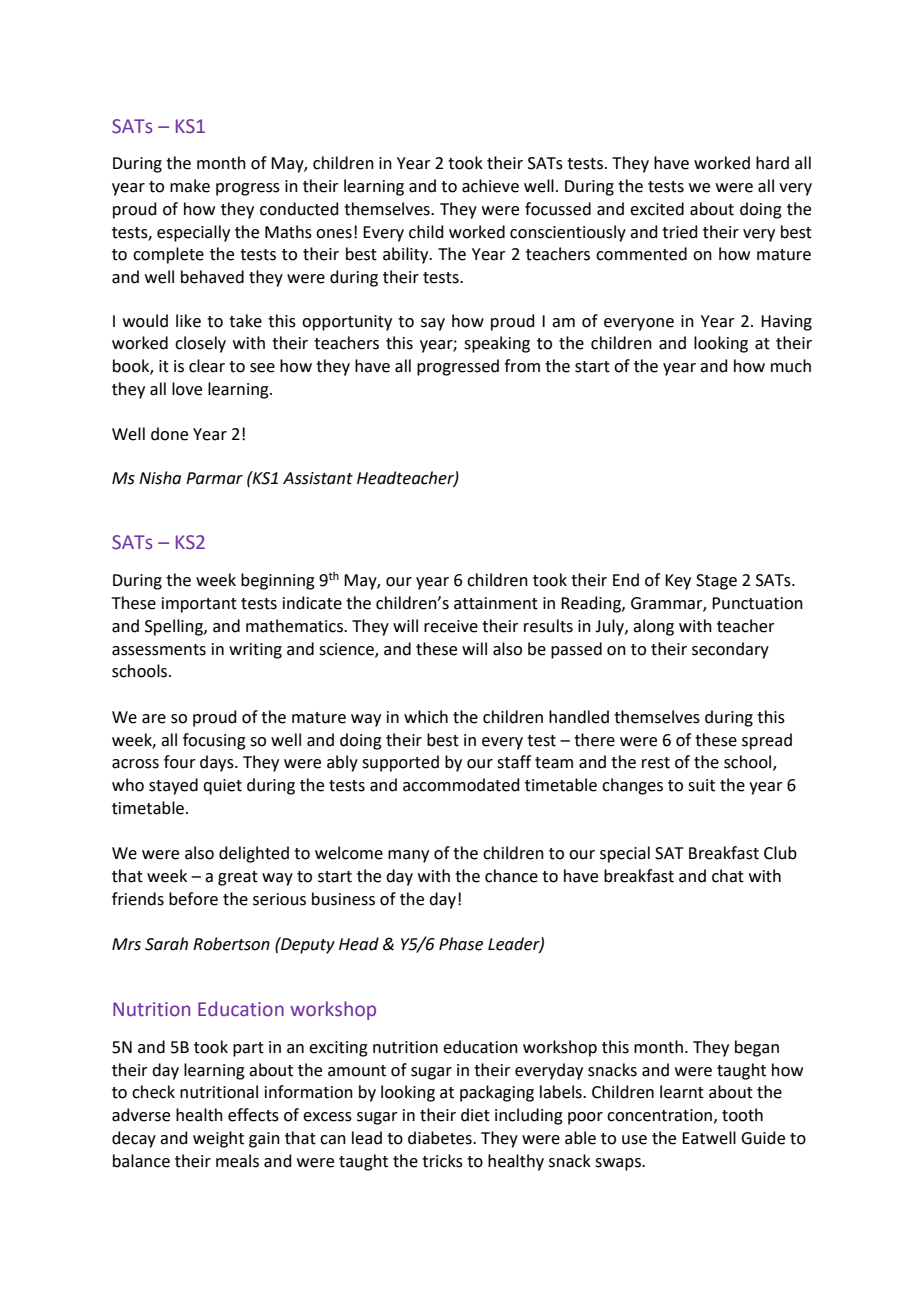  Describe the element at coordinates (657, 209) in the image. I see `excited` at that location.
